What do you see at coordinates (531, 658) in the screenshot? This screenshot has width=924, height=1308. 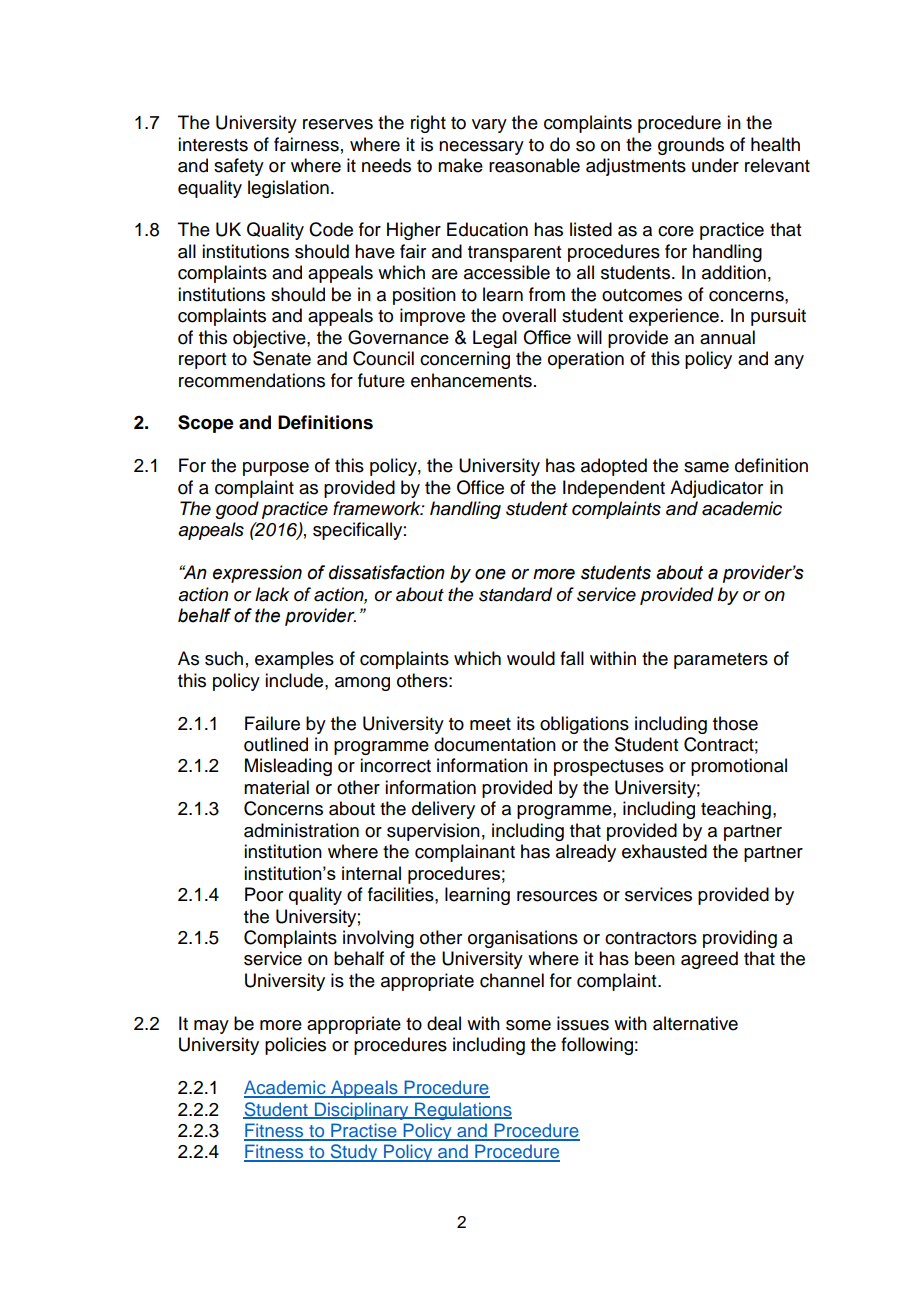 I see `would` at bounding box center [531, 658].
